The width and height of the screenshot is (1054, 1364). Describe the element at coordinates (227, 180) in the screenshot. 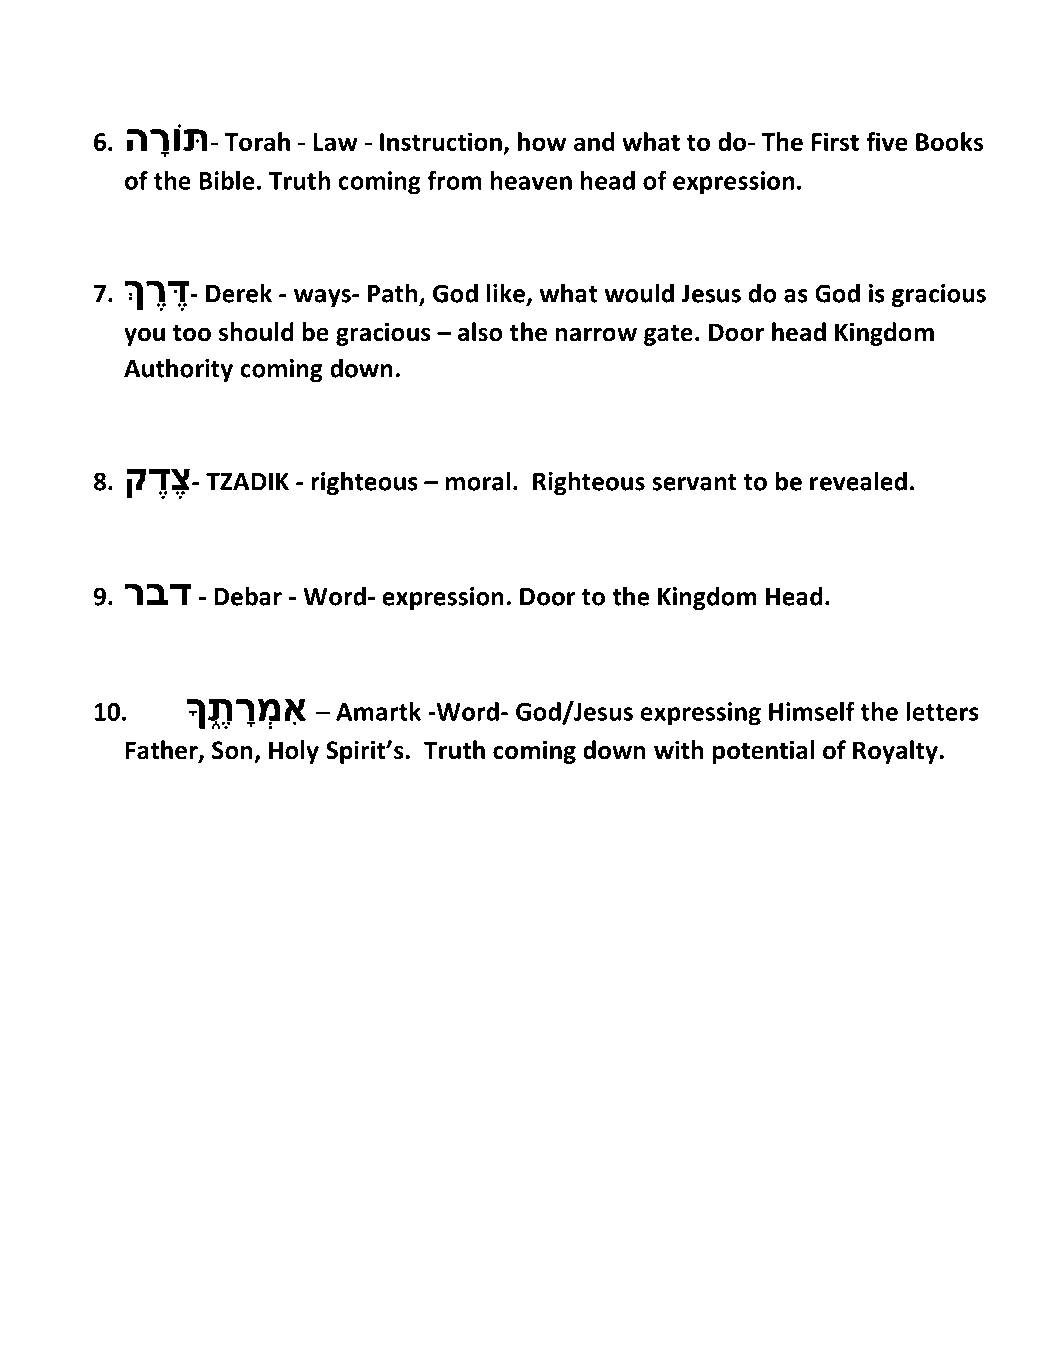

I see `Bible` at that location.
